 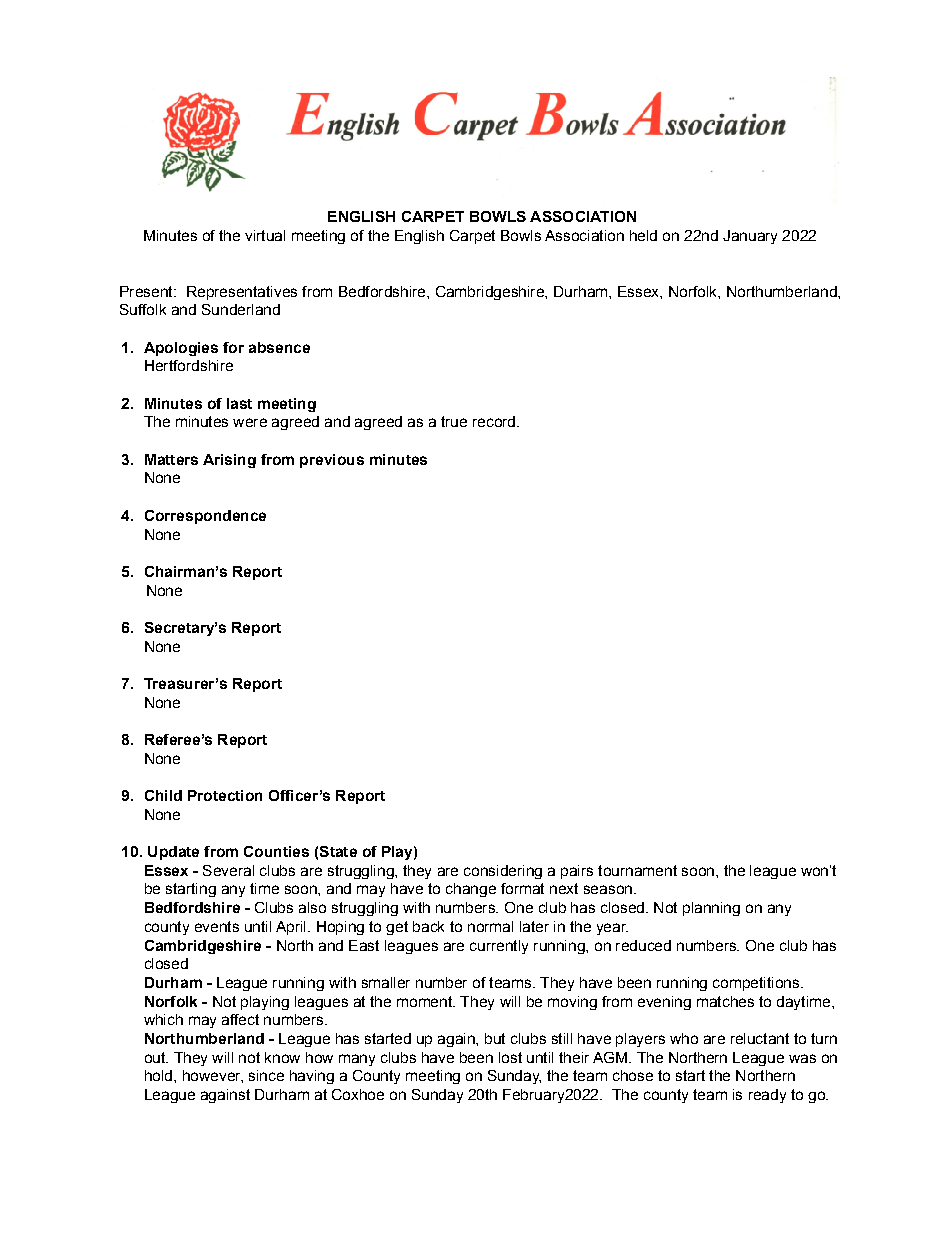 I want to click on Correspondence, so click(x=205, y=517).
